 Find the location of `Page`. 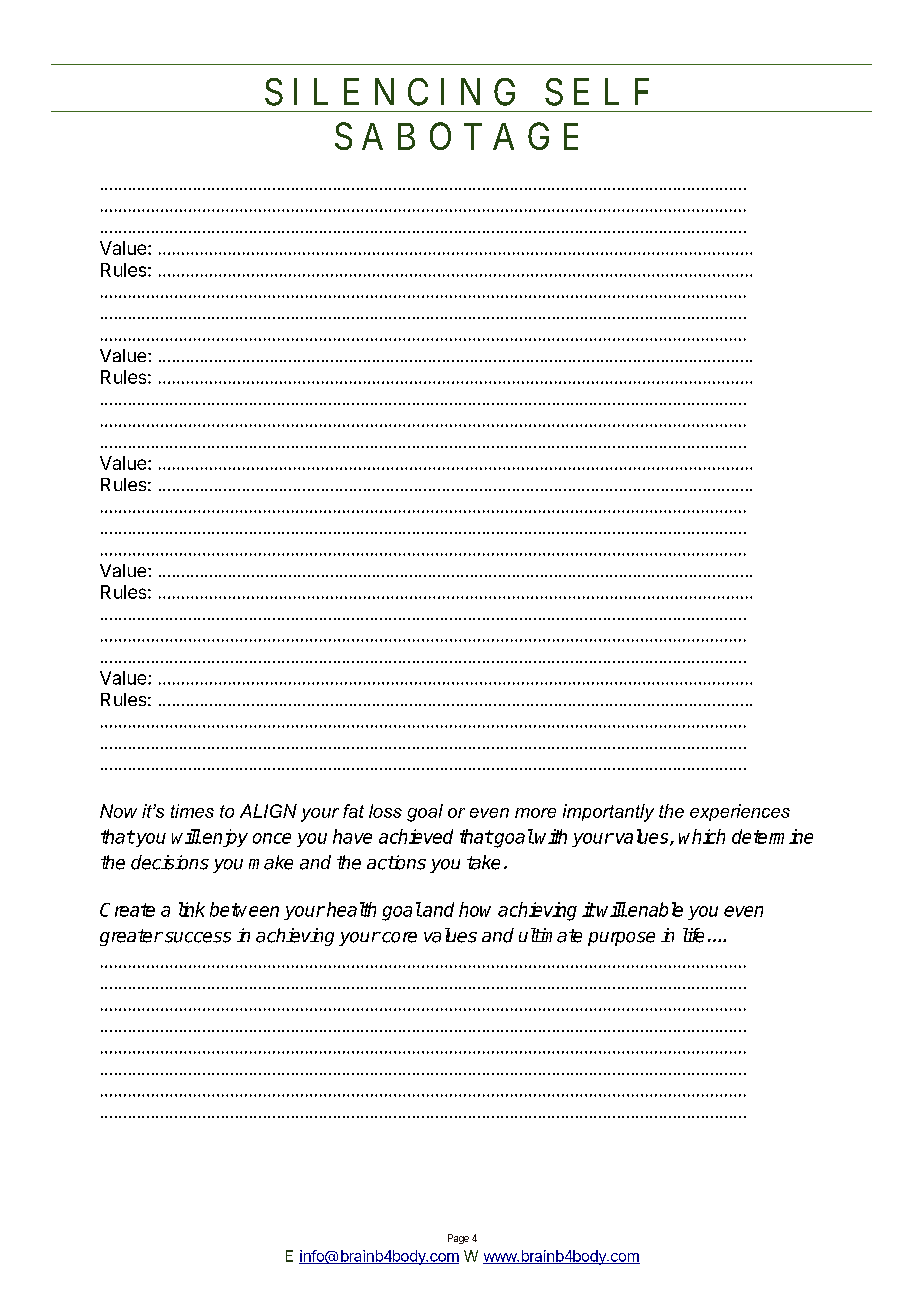

Page is located at coordinates (458, 1239).
